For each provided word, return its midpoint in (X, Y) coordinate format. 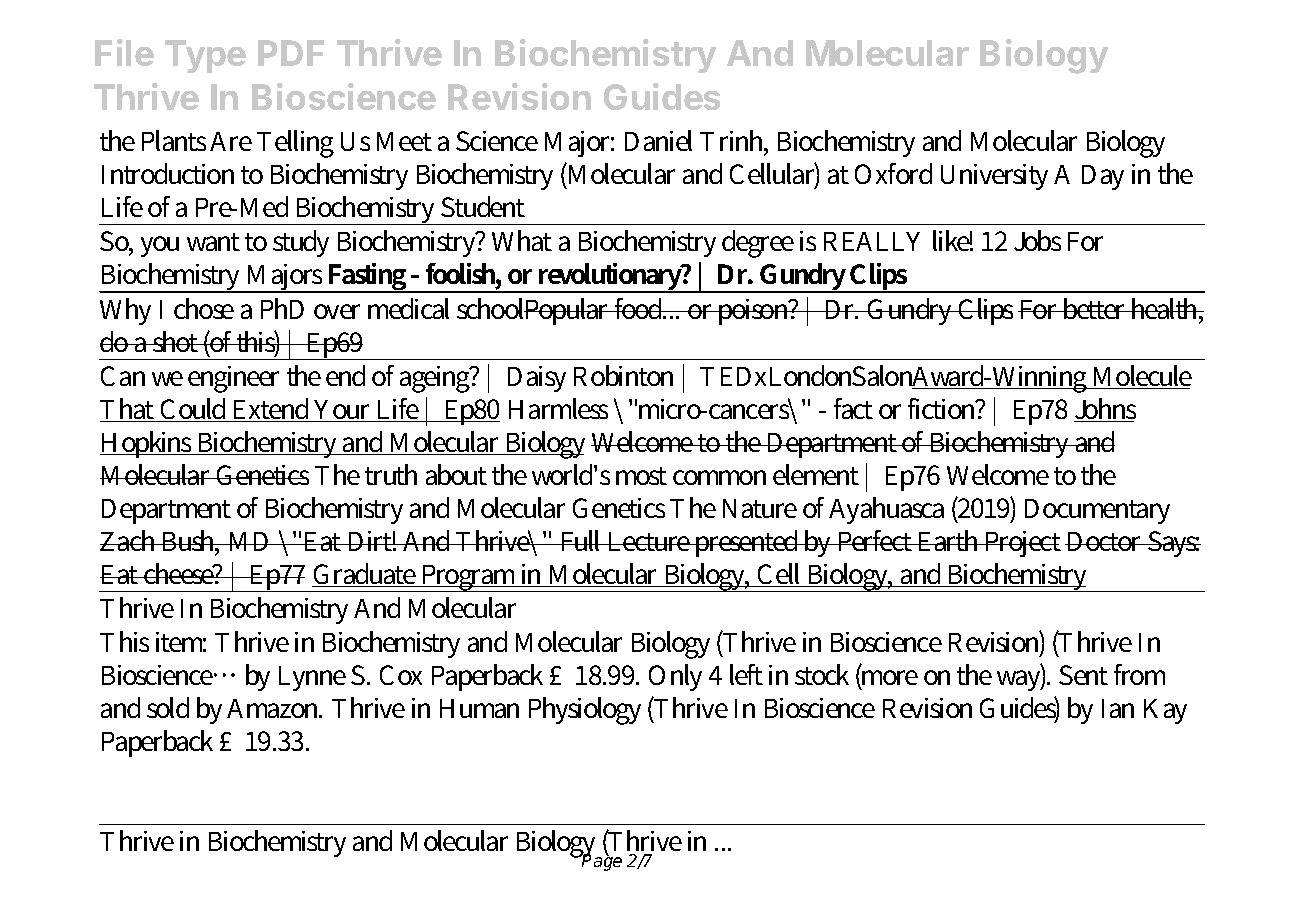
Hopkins (148, 444)
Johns (1105, 410)
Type (205, 56)
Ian (1118, 708)
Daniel (658, 140)
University (994, 177)
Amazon (274, 708)
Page (601, 862)
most (641, 476)
